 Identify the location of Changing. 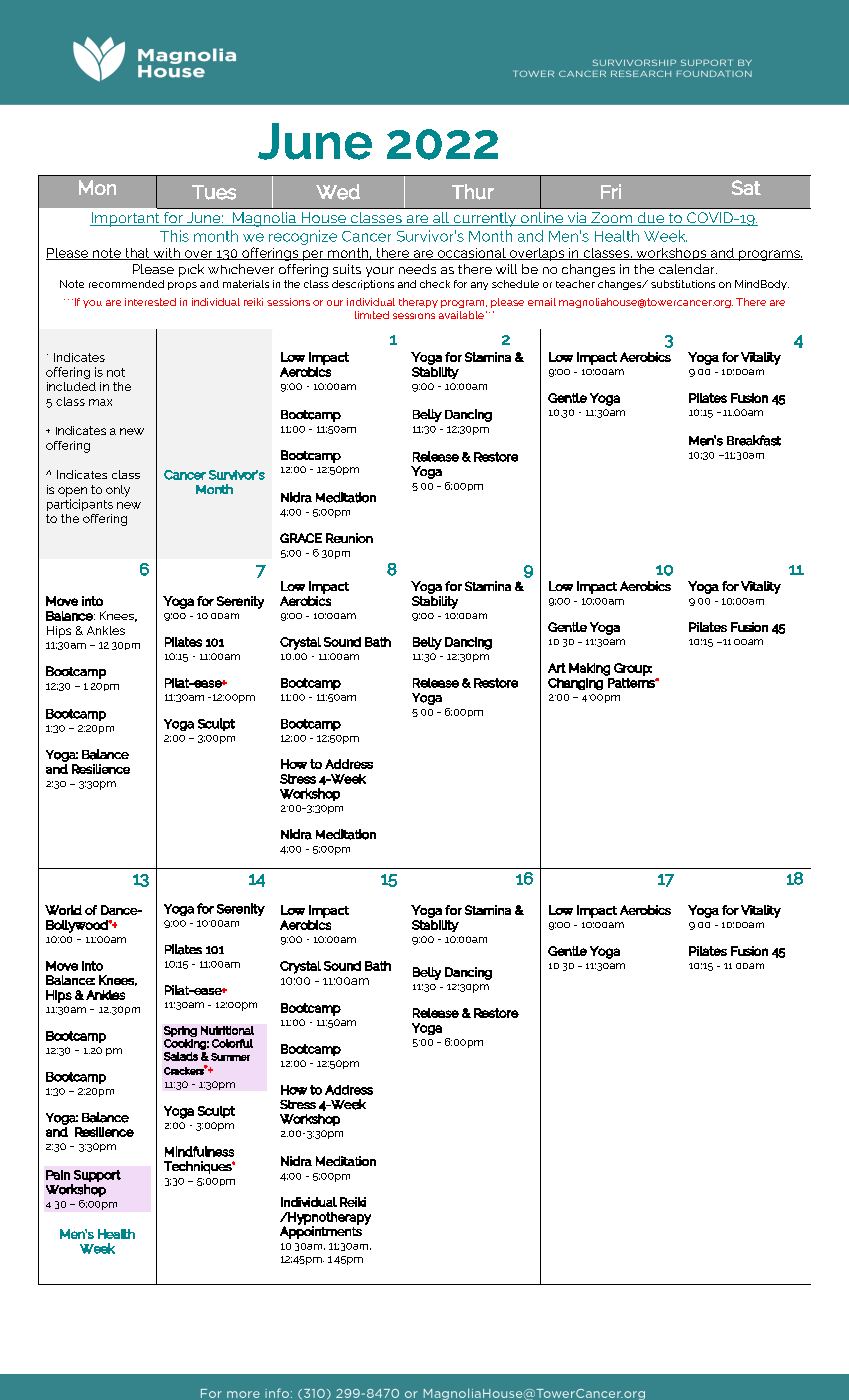
(575, 684).
